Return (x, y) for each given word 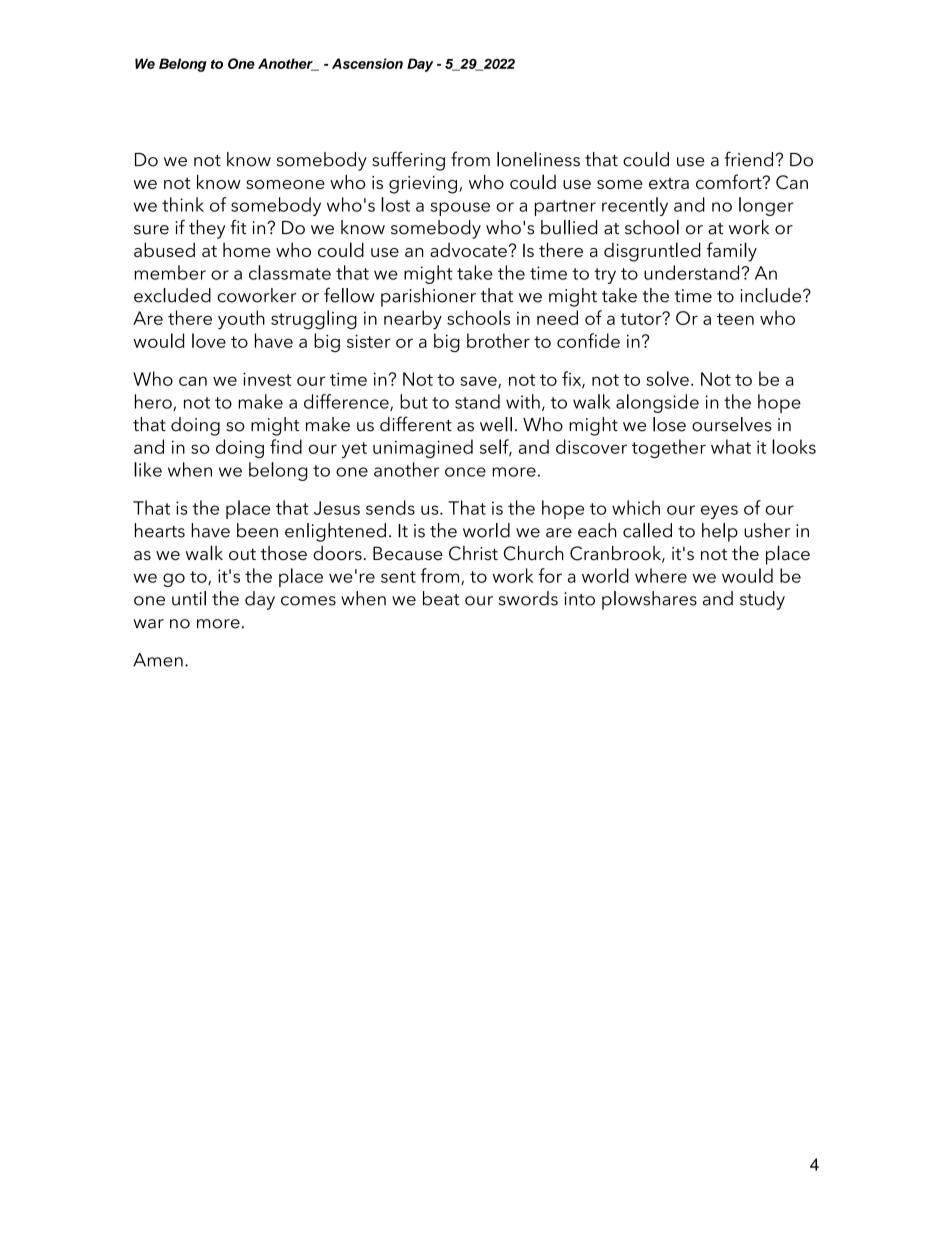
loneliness (538, 159)
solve (667, 378)
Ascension (367, 63)
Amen (158, 660)
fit (238, 227)
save (479, 382)
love (209, 340)
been (257, 530)
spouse (460, 209)
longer (766, 206)
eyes (719, 512)
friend (749, 159)
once (465, 472)
